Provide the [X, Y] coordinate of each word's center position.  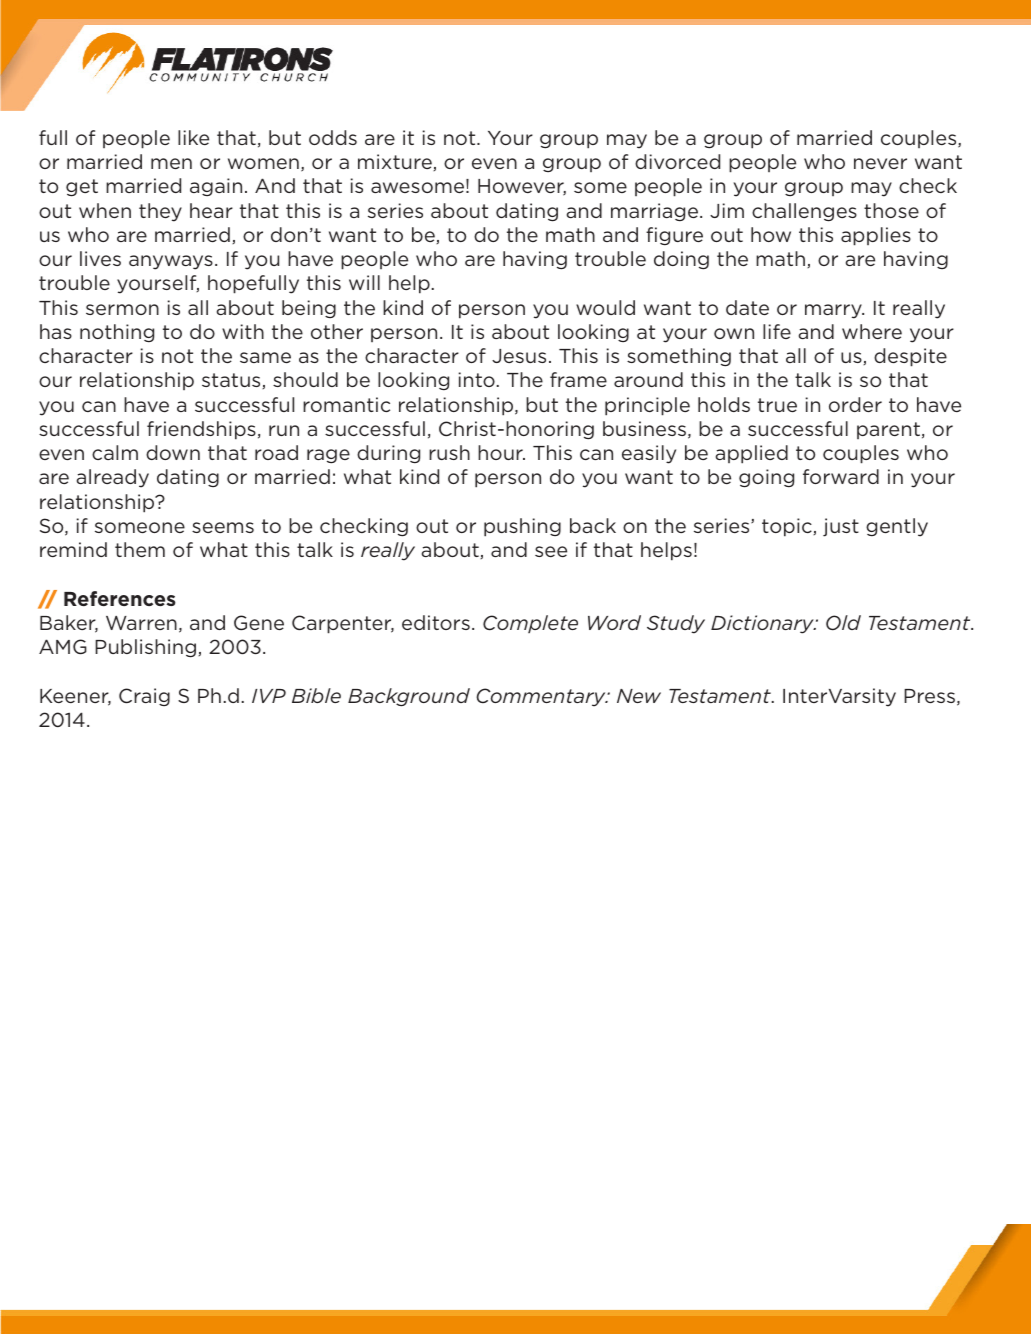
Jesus [519, 356]
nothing [117, 333]
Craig [144, 697]
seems [223, 527]
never [880, 163]
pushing [522, 527]
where [872, 331]
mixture [396, 162]
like [193, 137]
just [841, 527]
